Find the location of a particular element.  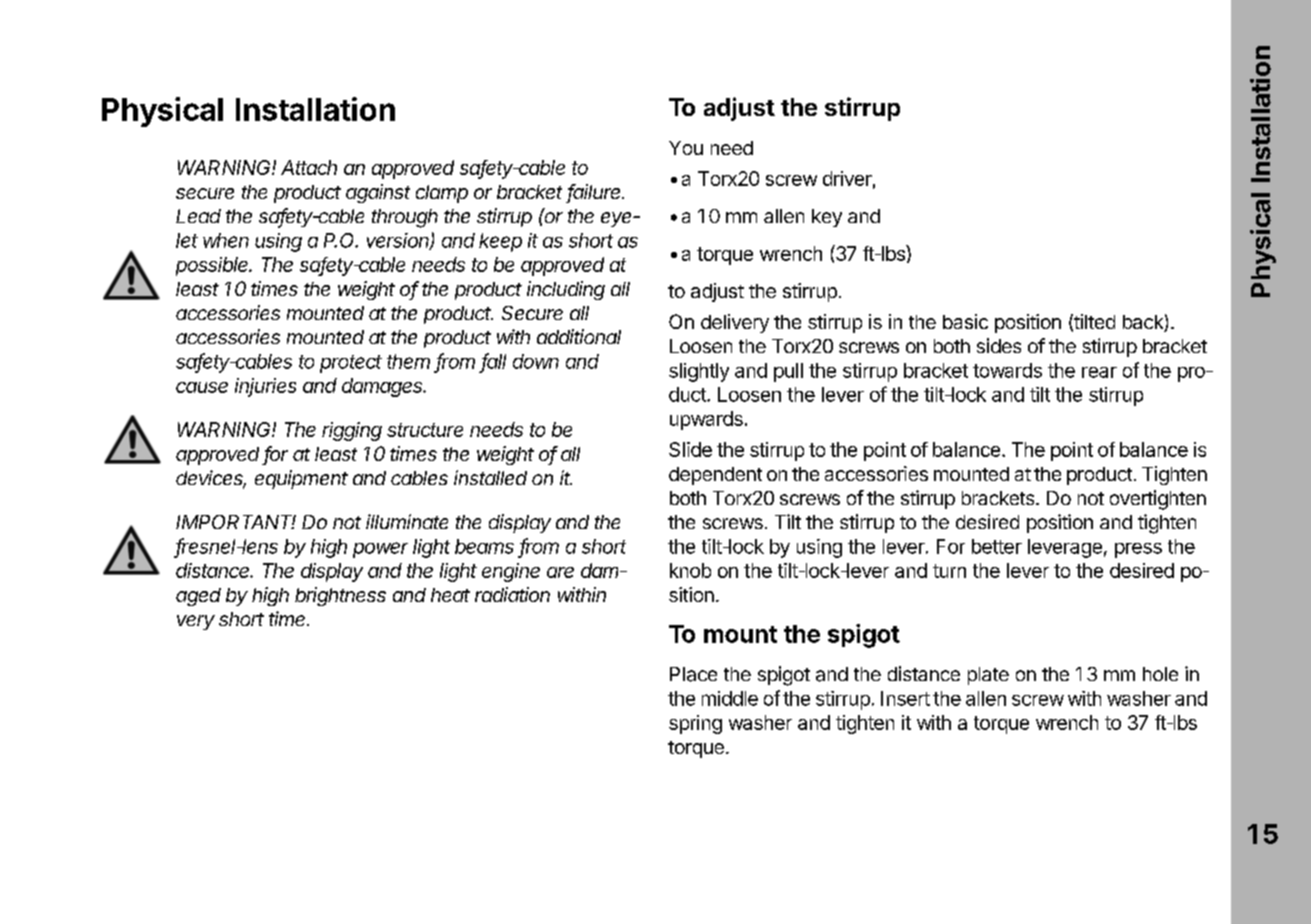

injuries is located at coordinates (265, 387).
